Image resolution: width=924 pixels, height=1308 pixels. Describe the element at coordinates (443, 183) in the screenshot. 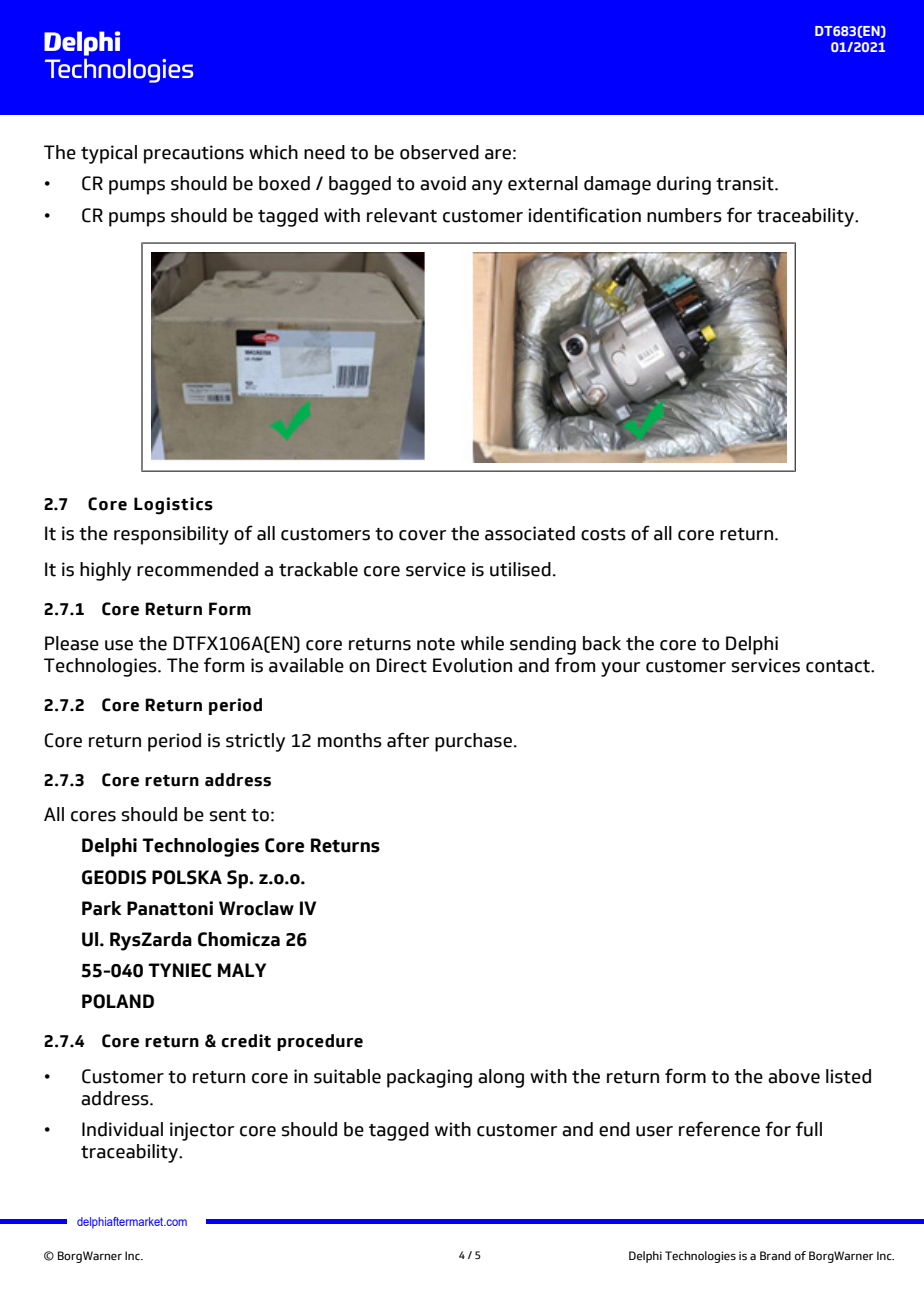

I see `avoid` at that location.
